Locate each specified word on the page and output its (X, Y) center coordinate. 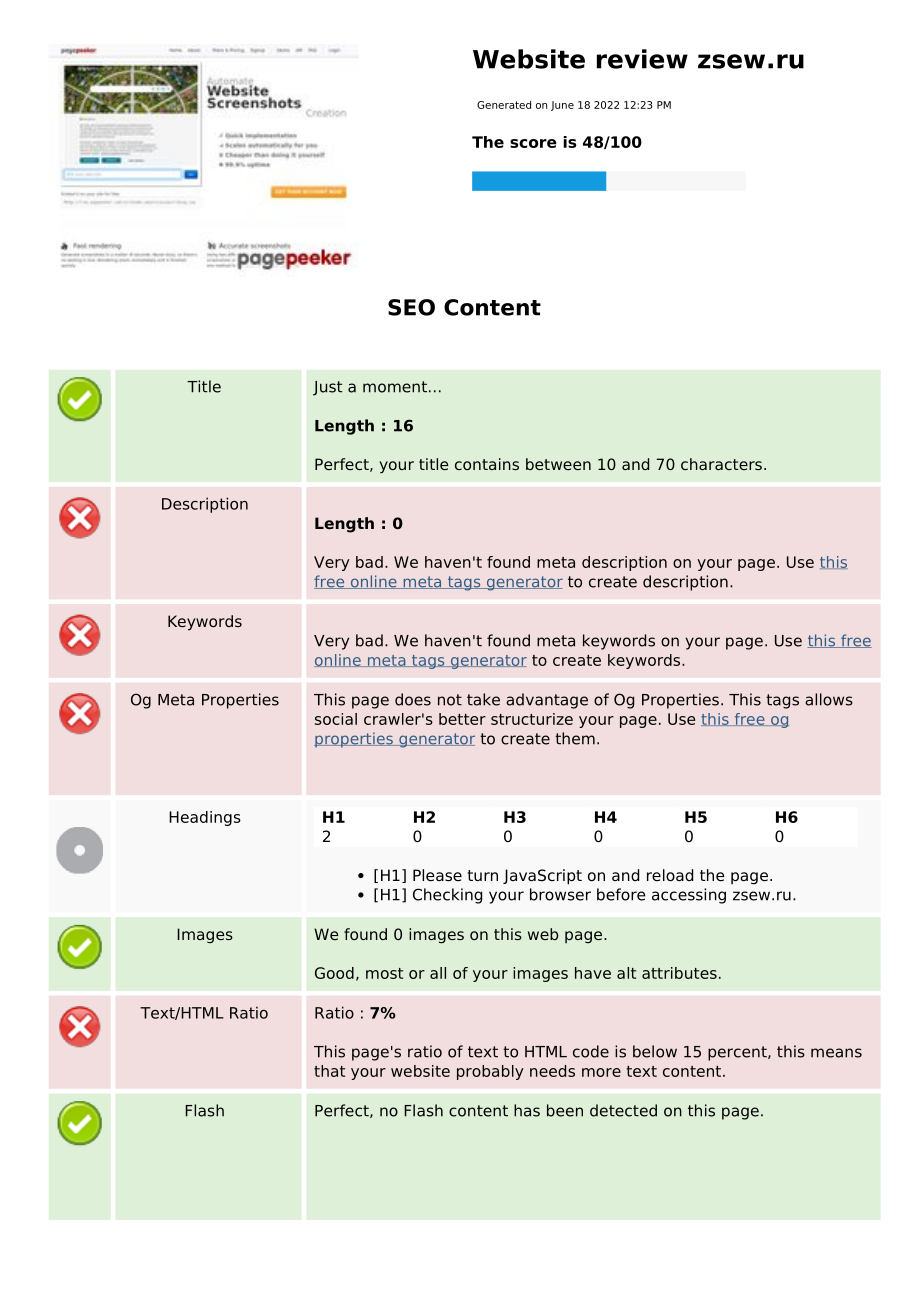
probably (490, 1072)
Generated (504, 105)
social (336, 719)
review (642, 59)
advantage (547, 701)
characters (721, 464)
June (562, 106)
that (329, 1071)
